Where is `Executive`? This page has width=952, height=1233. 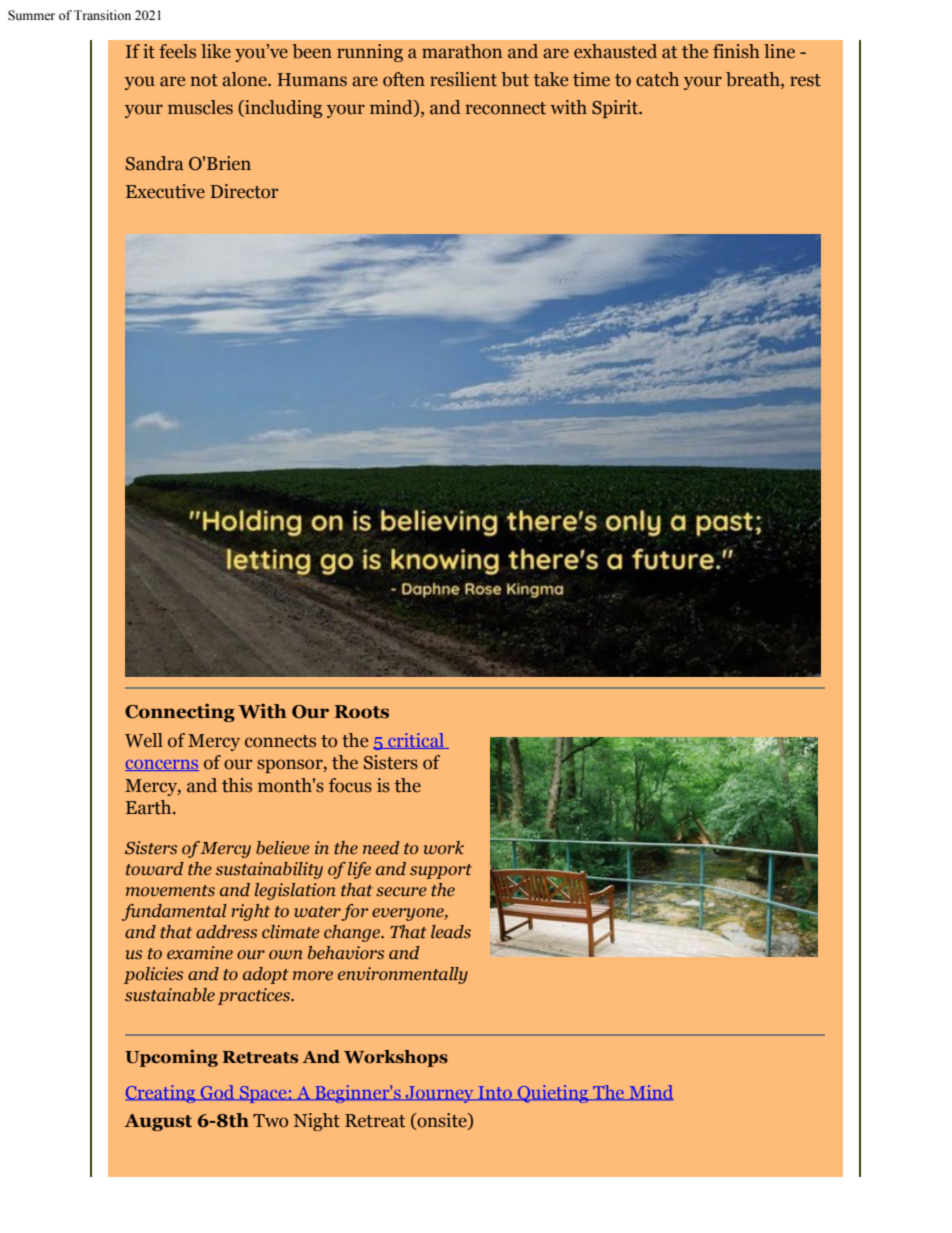
Executive is located at coordinates (165, 191).
